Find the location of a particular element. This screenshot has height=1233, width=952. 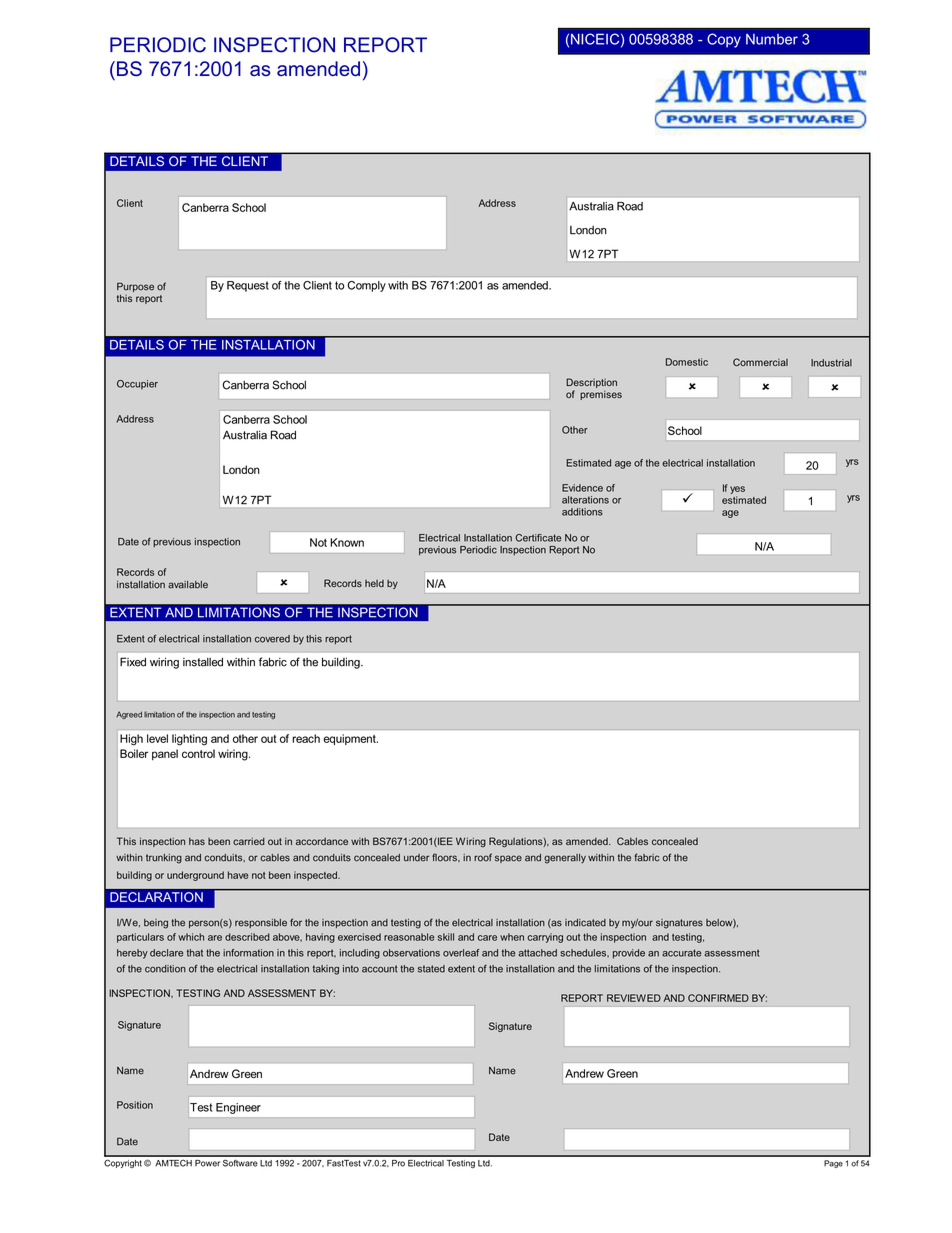

Request is located at coordinates (248, 286).
